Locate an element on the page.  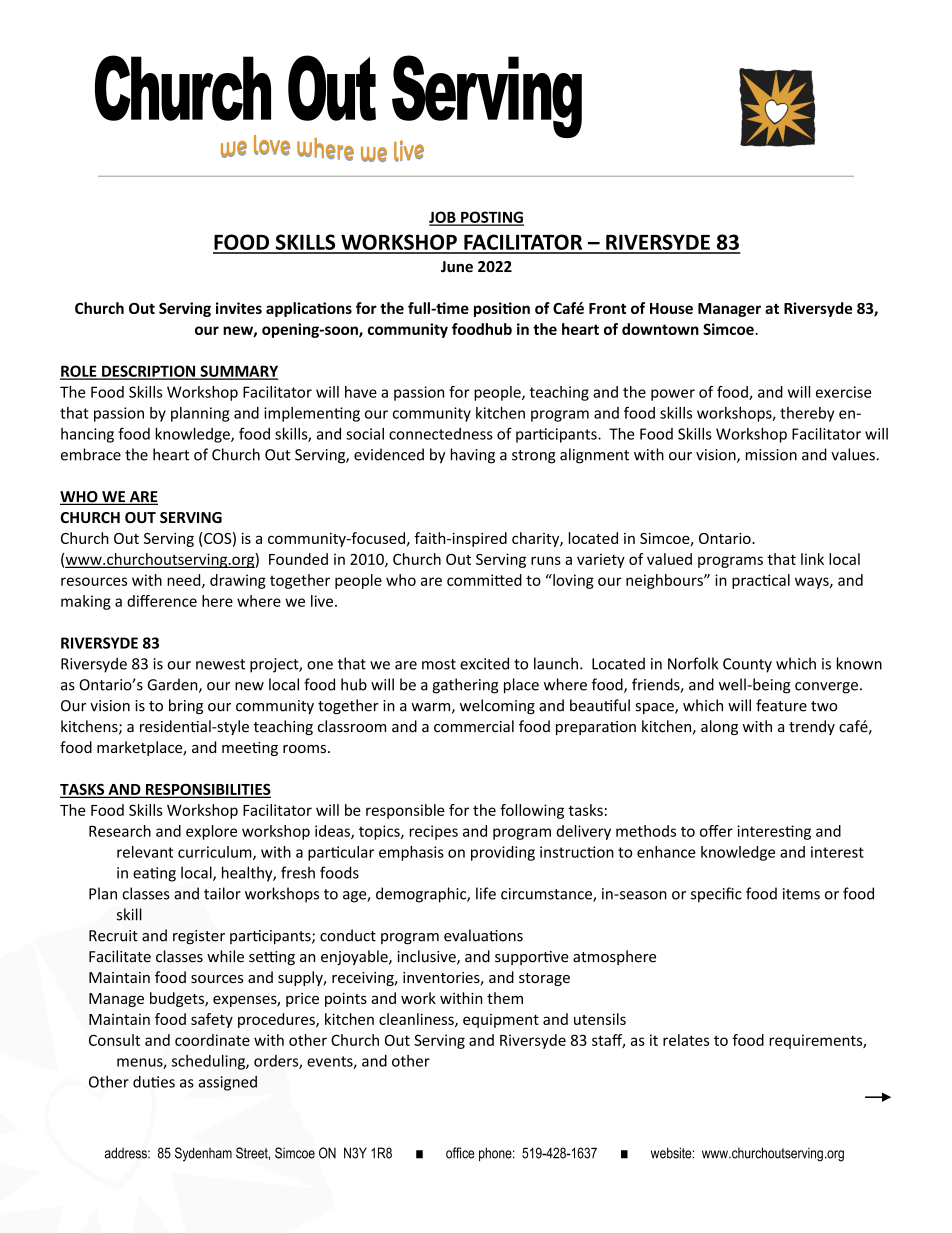
commercial is located at coordinates (474, 726).
